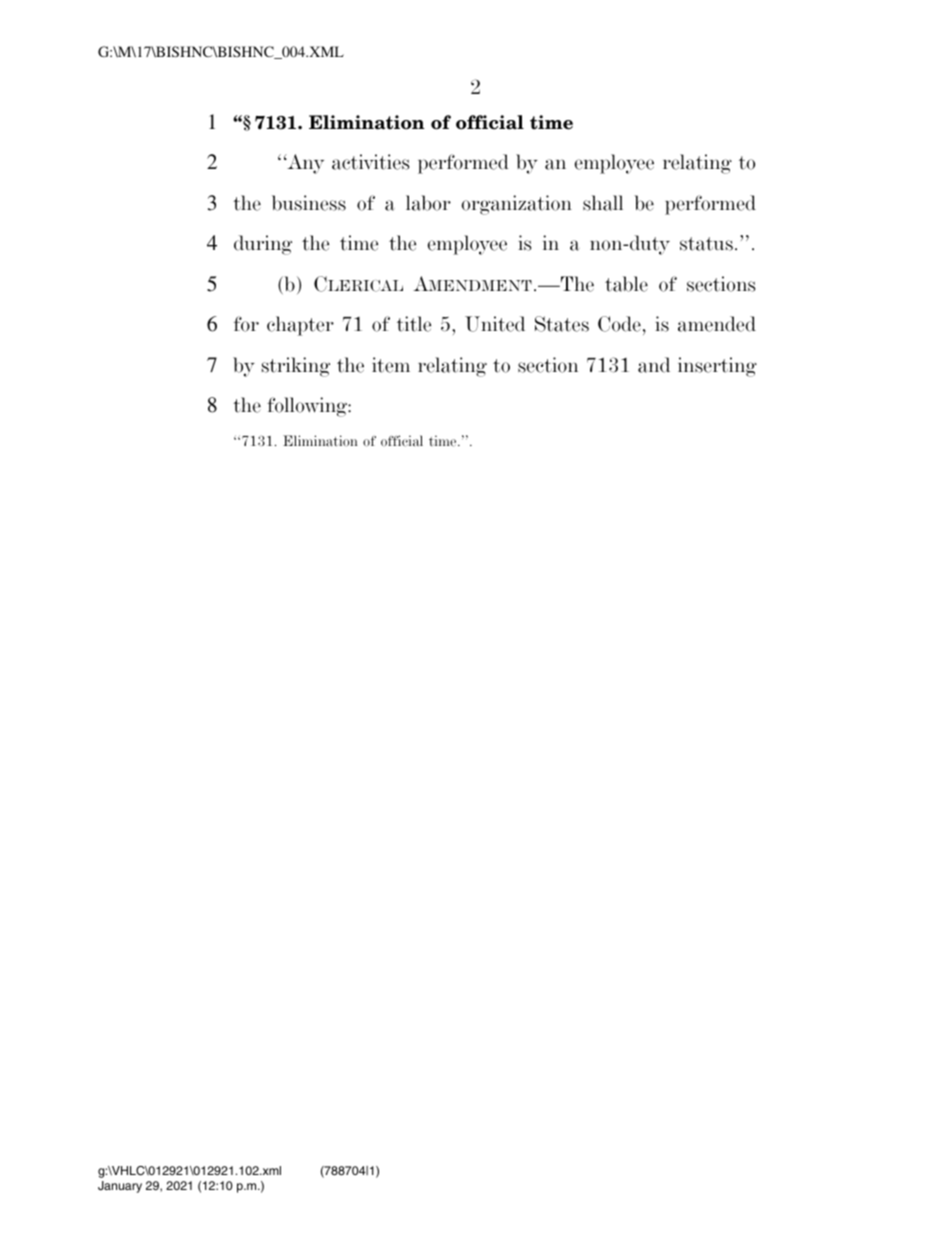  What do you see at coordinates (300, 326) in the screenshot?
I see `chapter` at bounding box center [300, 326].
